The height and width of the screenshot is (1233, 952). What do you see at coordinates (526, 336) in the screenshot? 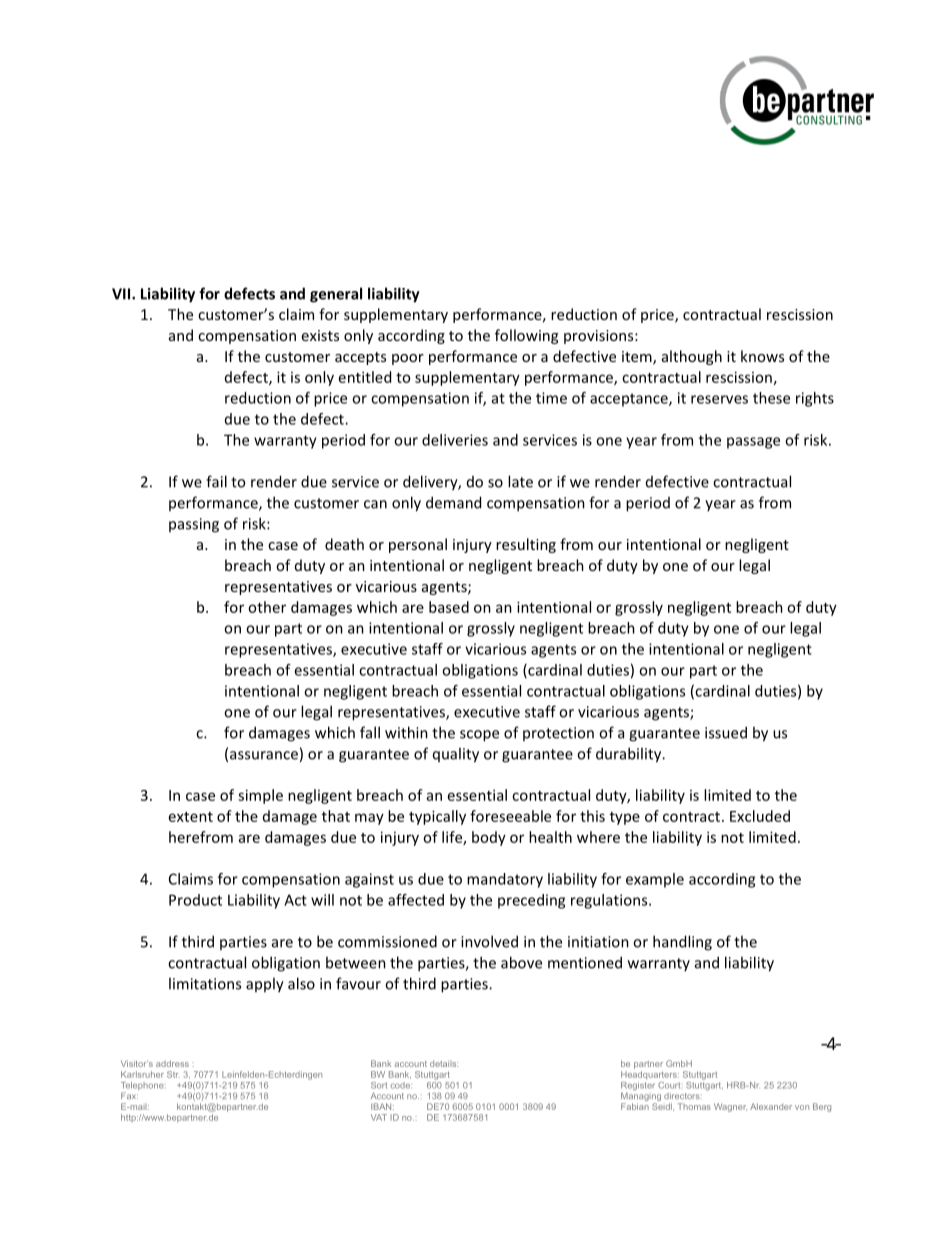
I see `following` at bounding box center [526, 336].
